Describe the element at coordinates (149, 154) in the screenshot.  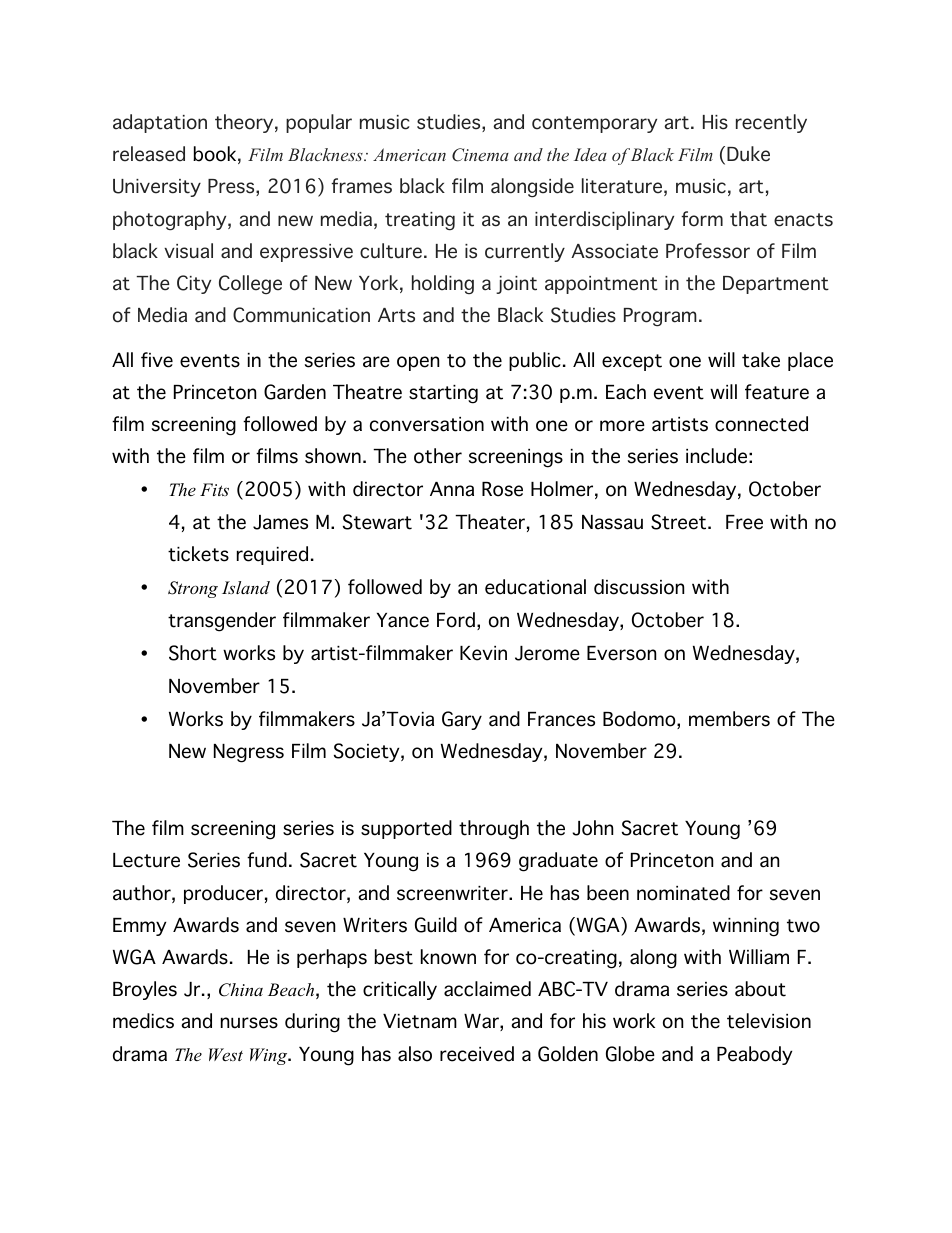
I see `released` at that location.
